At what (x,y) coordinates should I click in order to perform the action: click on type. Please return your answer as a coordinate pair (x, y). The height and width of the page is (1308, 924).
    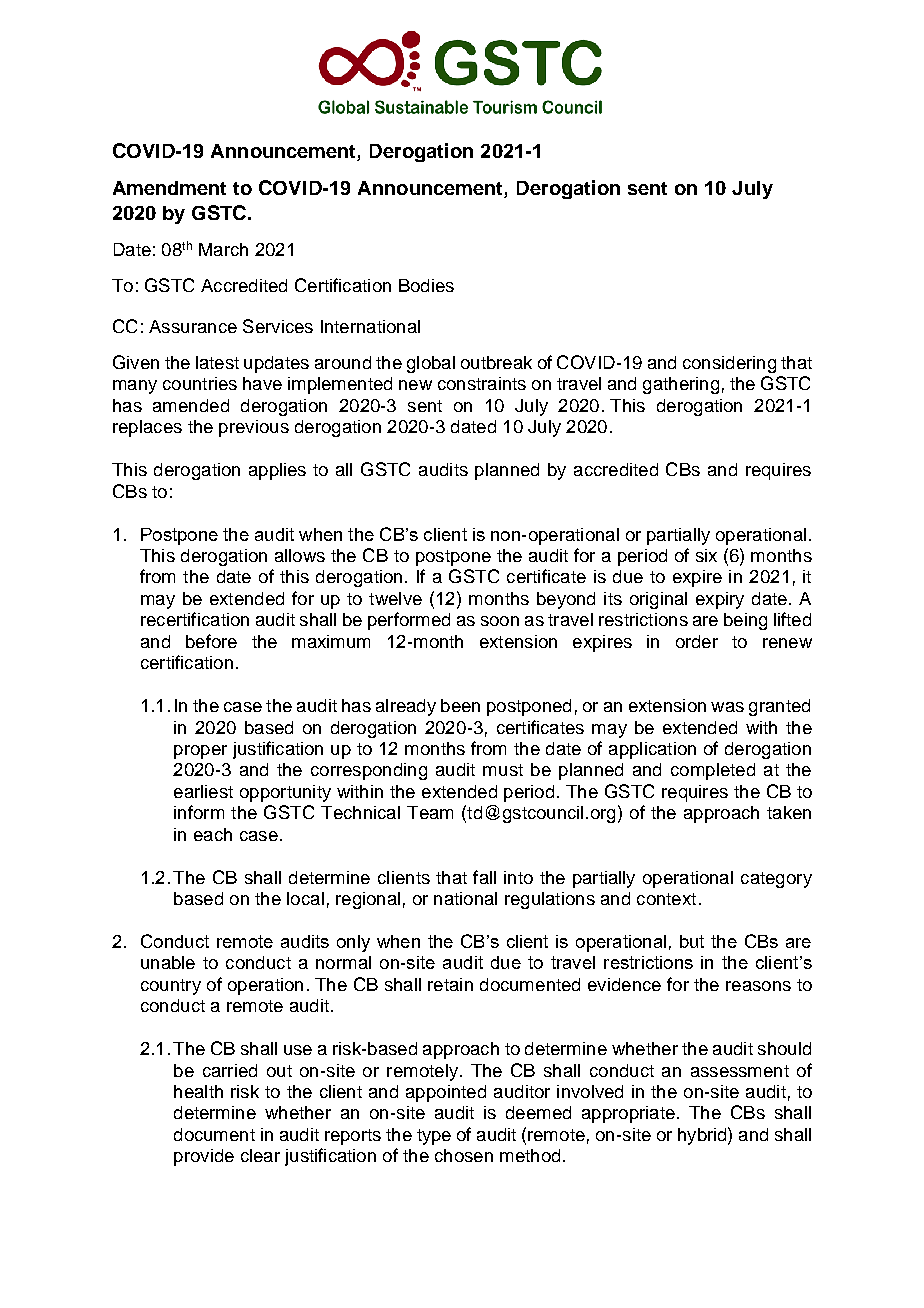
    Looking at the image, I should click on (434, 1137).
